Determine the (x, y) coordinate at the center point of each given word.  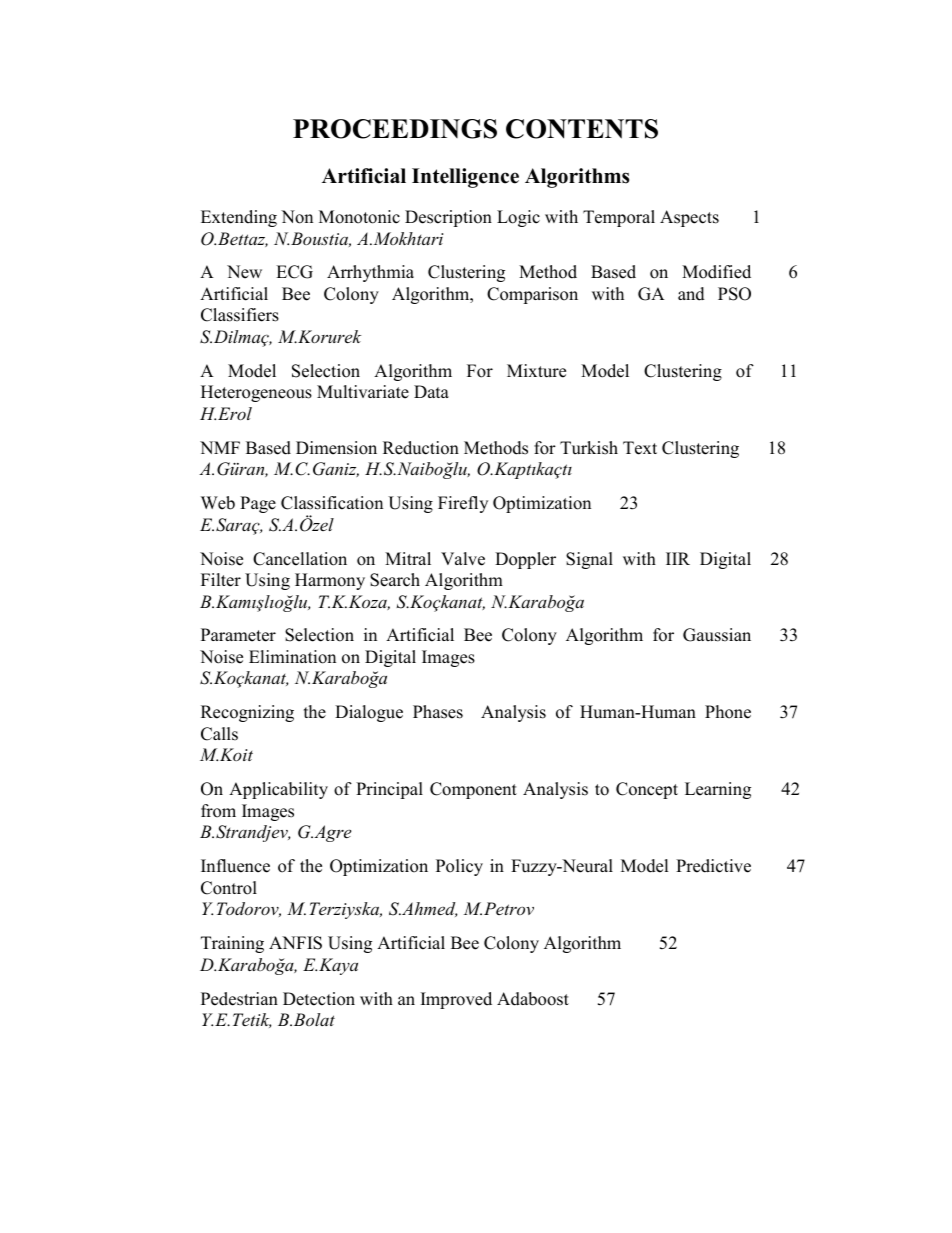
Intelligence (465, 178)
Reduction (421, 448)
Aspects (689, 218)
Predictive (713, 866)
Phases (438, 712)
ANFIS (295, 943)
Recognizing (247, 713)
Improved (456, 1000)
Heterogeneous (256, 393)
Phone (728, 712)
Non (297, 217)
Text (640, 448)
